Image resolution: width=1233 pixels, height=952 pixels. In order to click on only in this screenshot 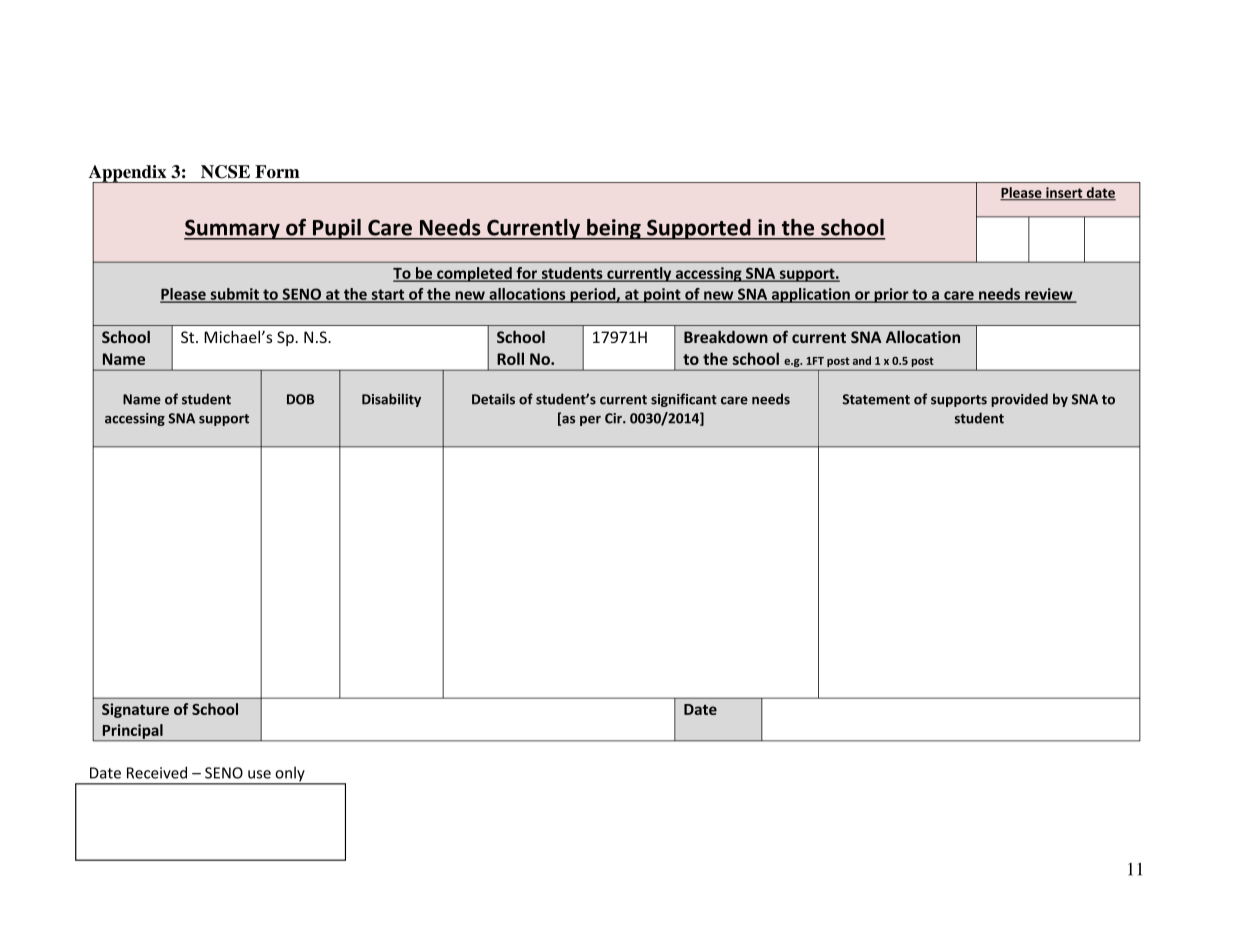, I will do `click(290, 775)`.
